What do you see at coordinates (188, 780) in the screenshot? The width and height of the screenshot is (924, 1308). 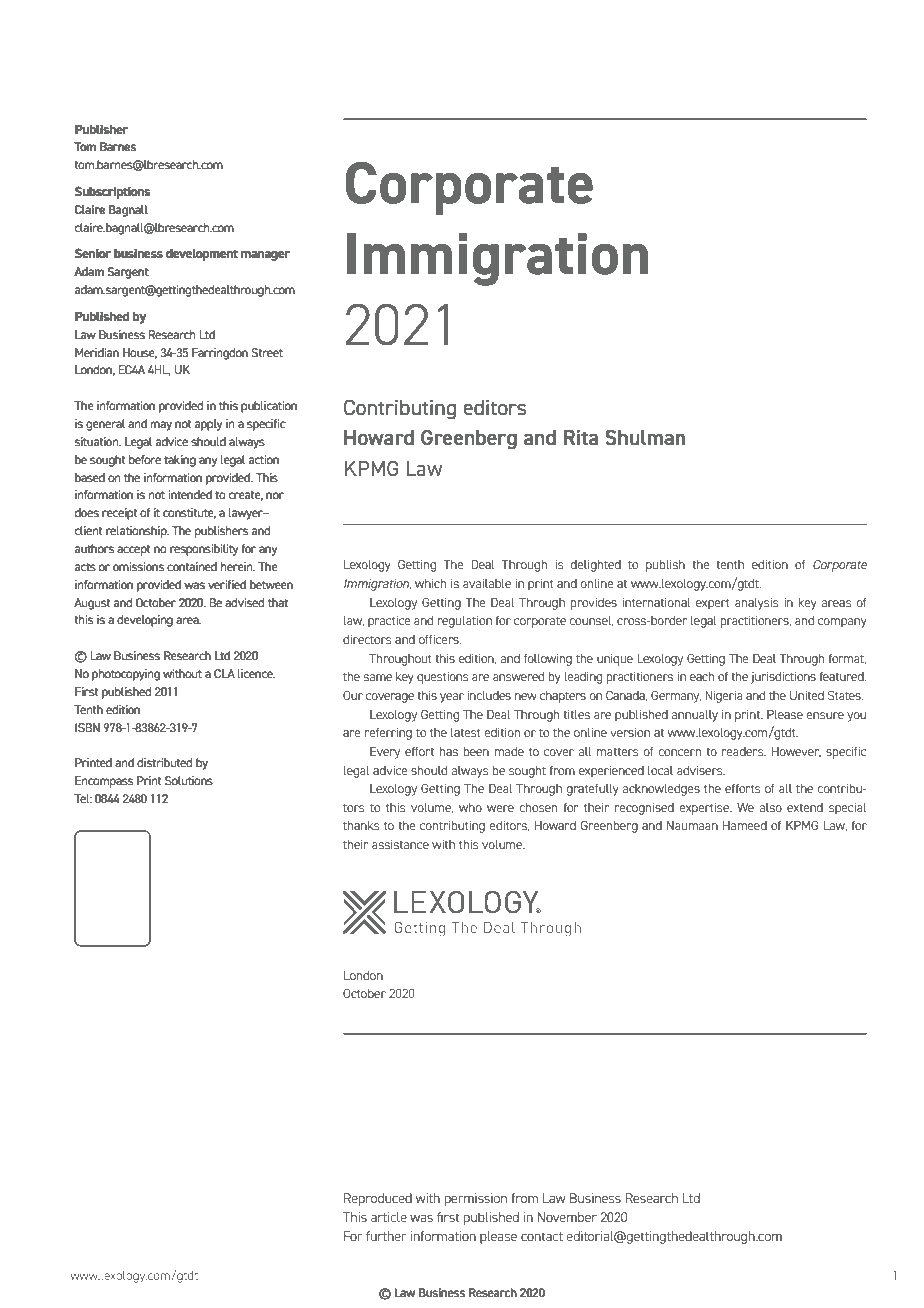 I see `Solutions` at bounding box center [188, 780].
